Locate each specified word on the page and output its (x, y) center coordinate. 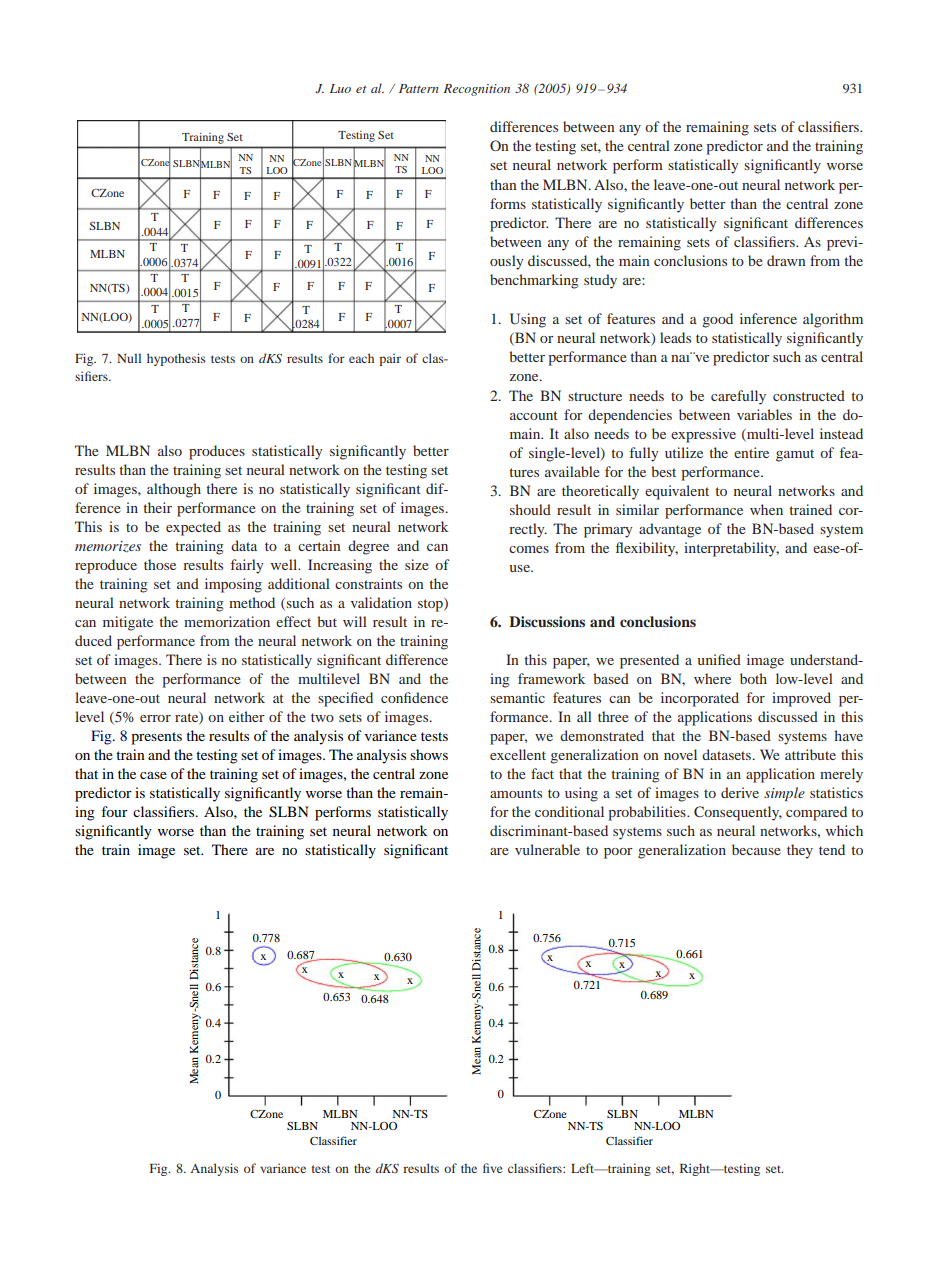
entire (751, 452)
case (153, 775)
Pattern (418, 88)
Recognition (477, 90)
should (530, 509)
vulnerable (547, 849)
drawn (786, 260)
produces (217, 452)
